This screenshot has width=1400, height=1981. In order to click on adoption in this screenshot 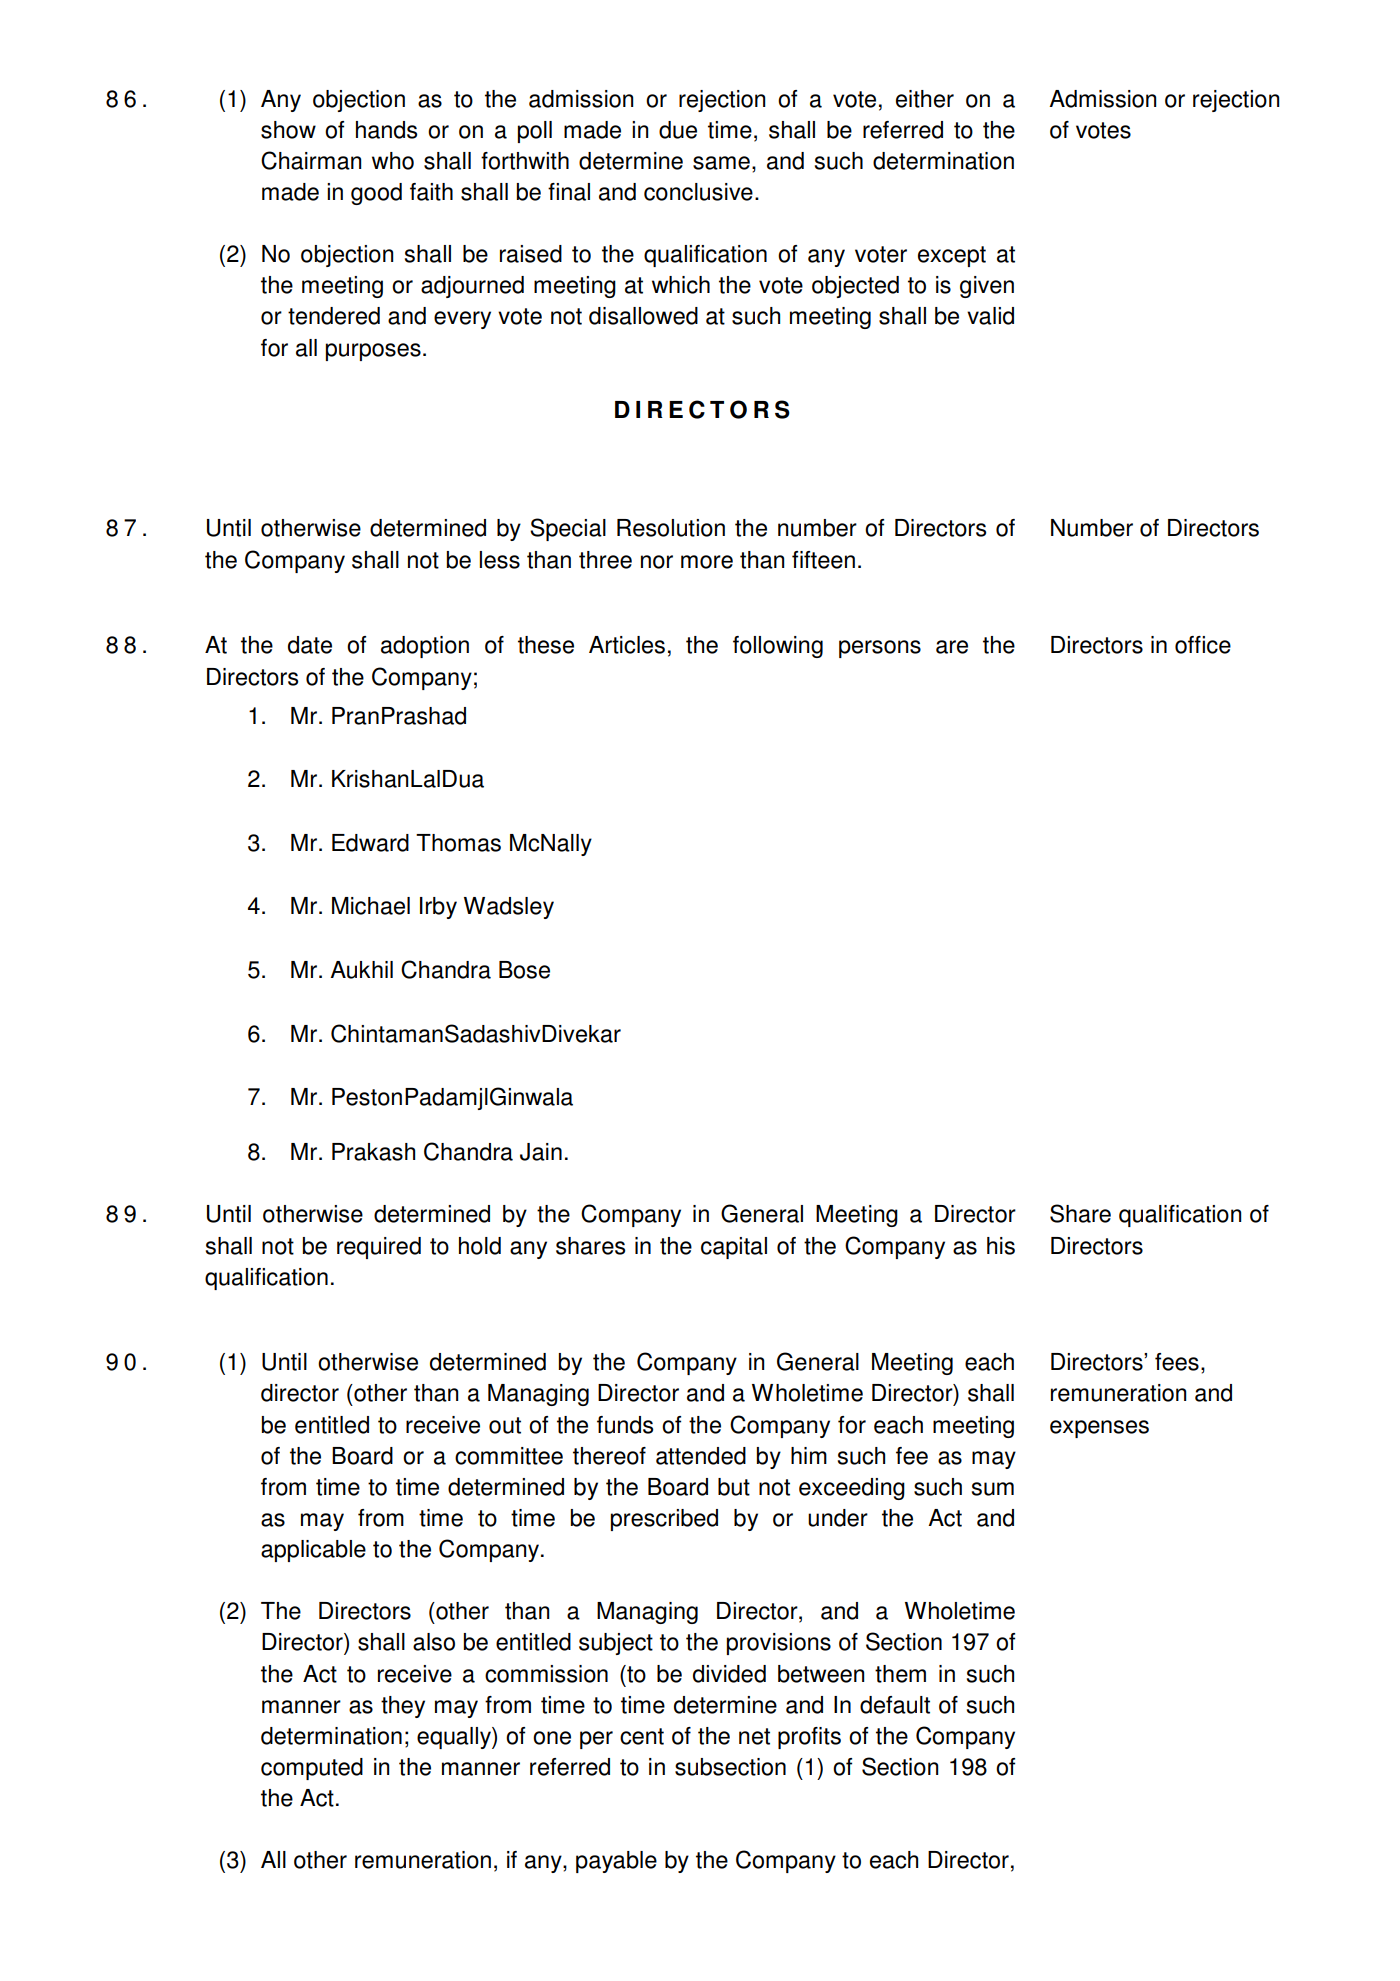, I will do `click(425, 647)`.
